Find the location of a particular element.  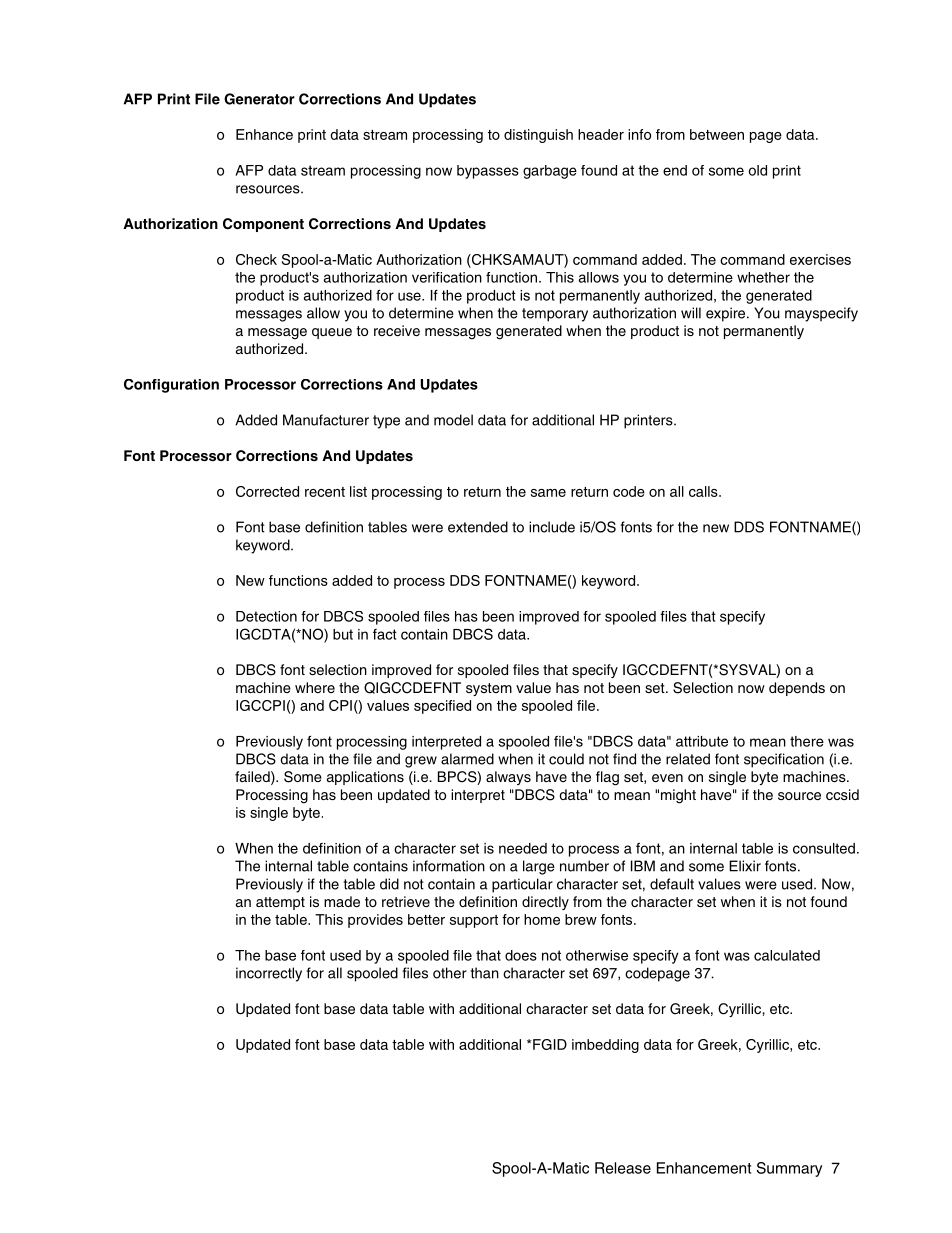

distinguish is located at coordinates (538, 136).
